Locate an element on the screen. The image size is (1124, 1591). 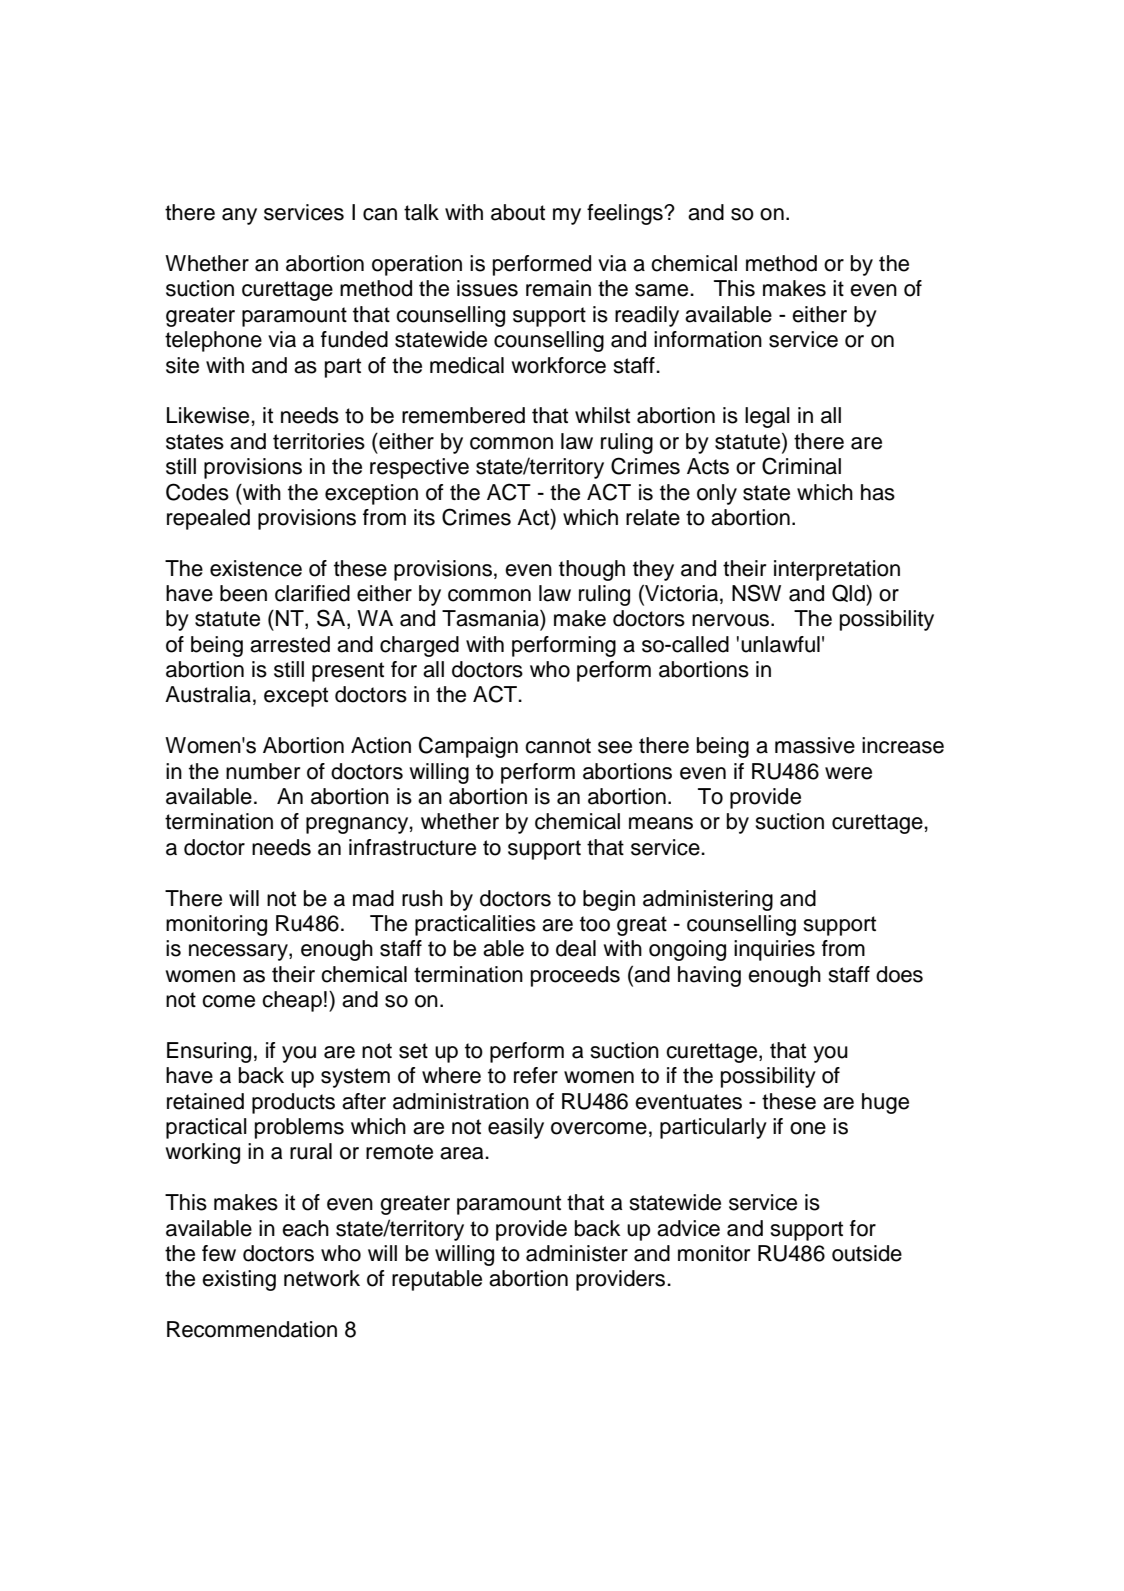
were is located at coordinates (848, 773).
